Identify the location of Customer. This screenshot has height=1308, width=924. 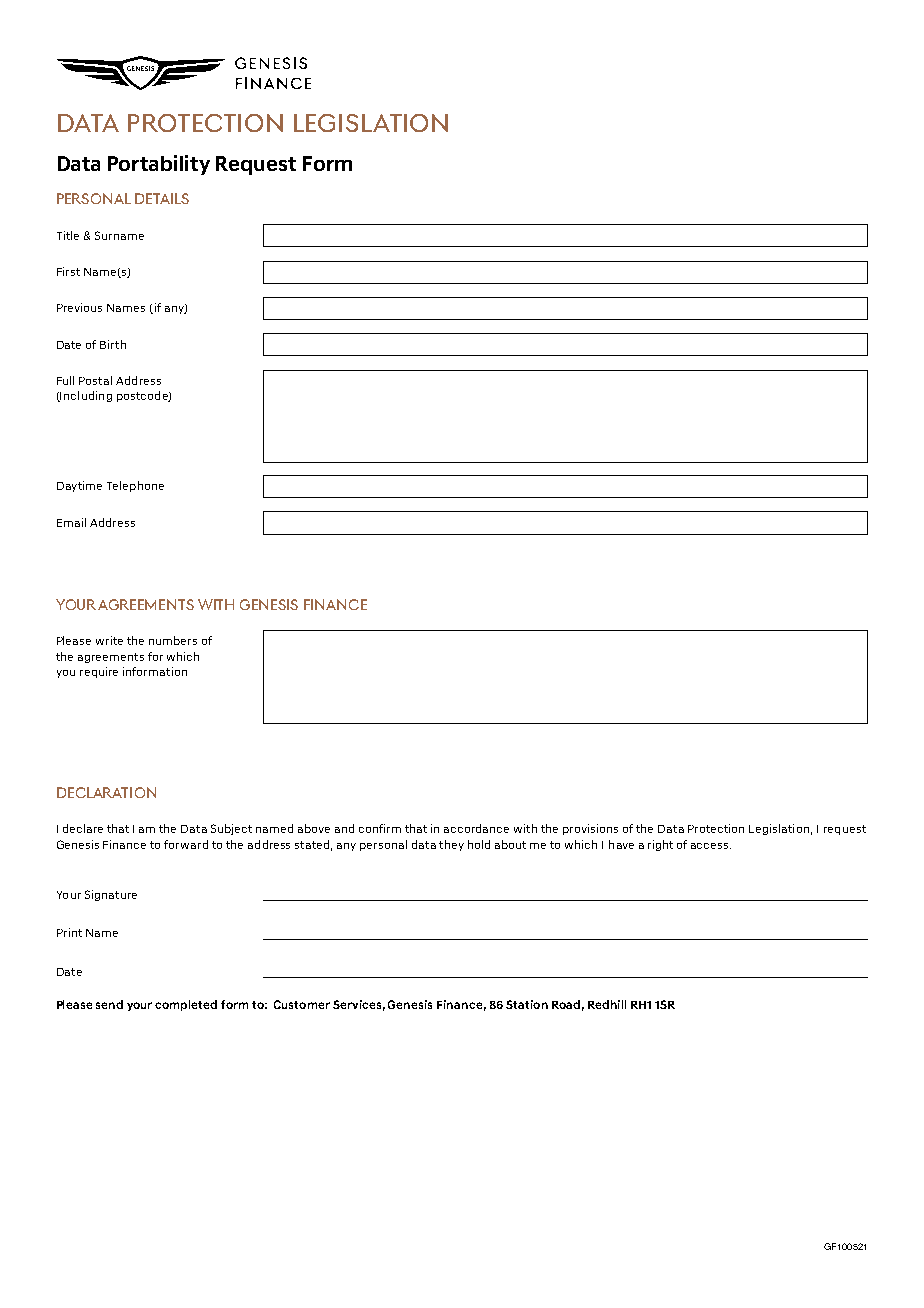
(302, 1004).
